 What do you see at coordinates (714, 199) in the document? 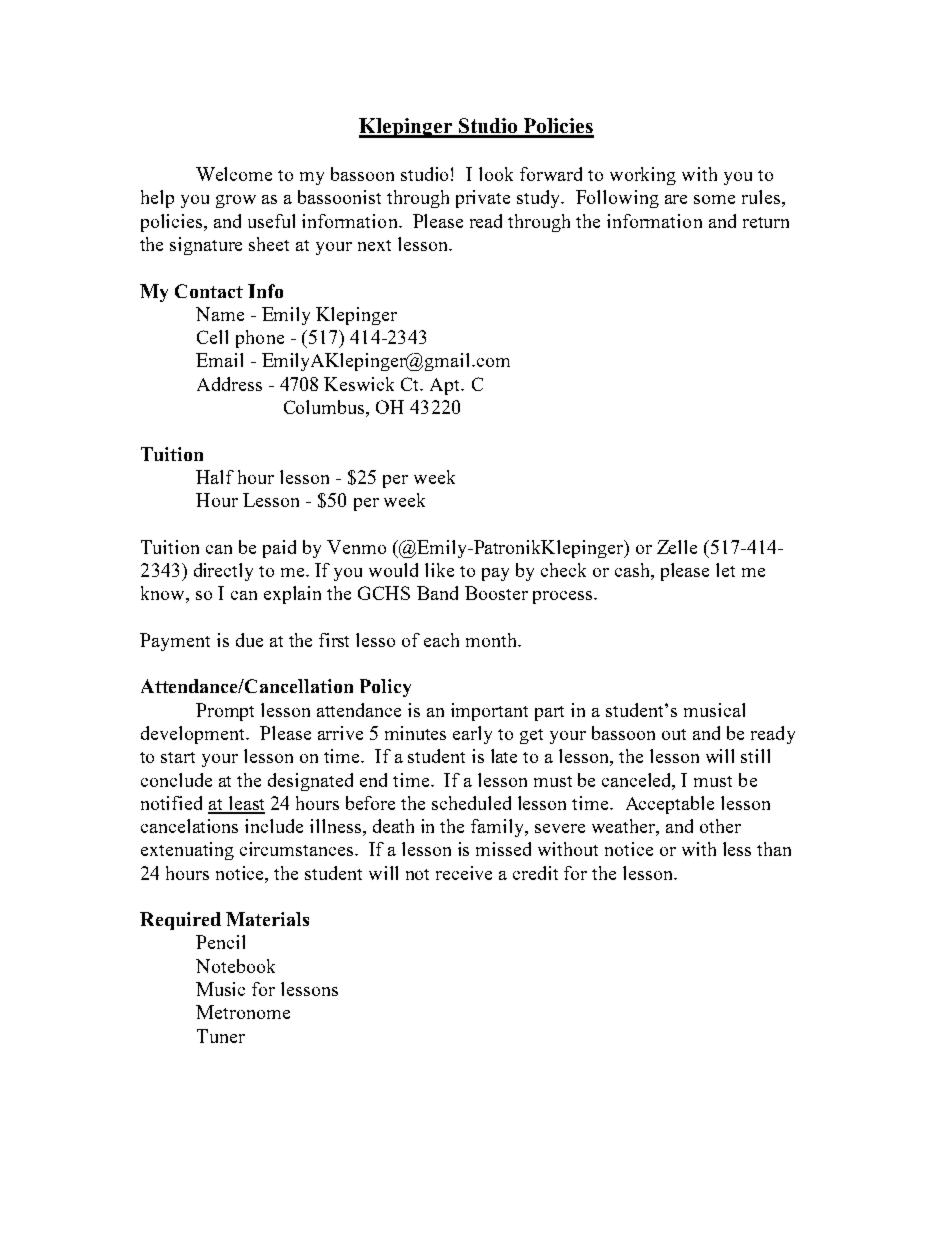
I see `some` at bounding box center [714, 199].
